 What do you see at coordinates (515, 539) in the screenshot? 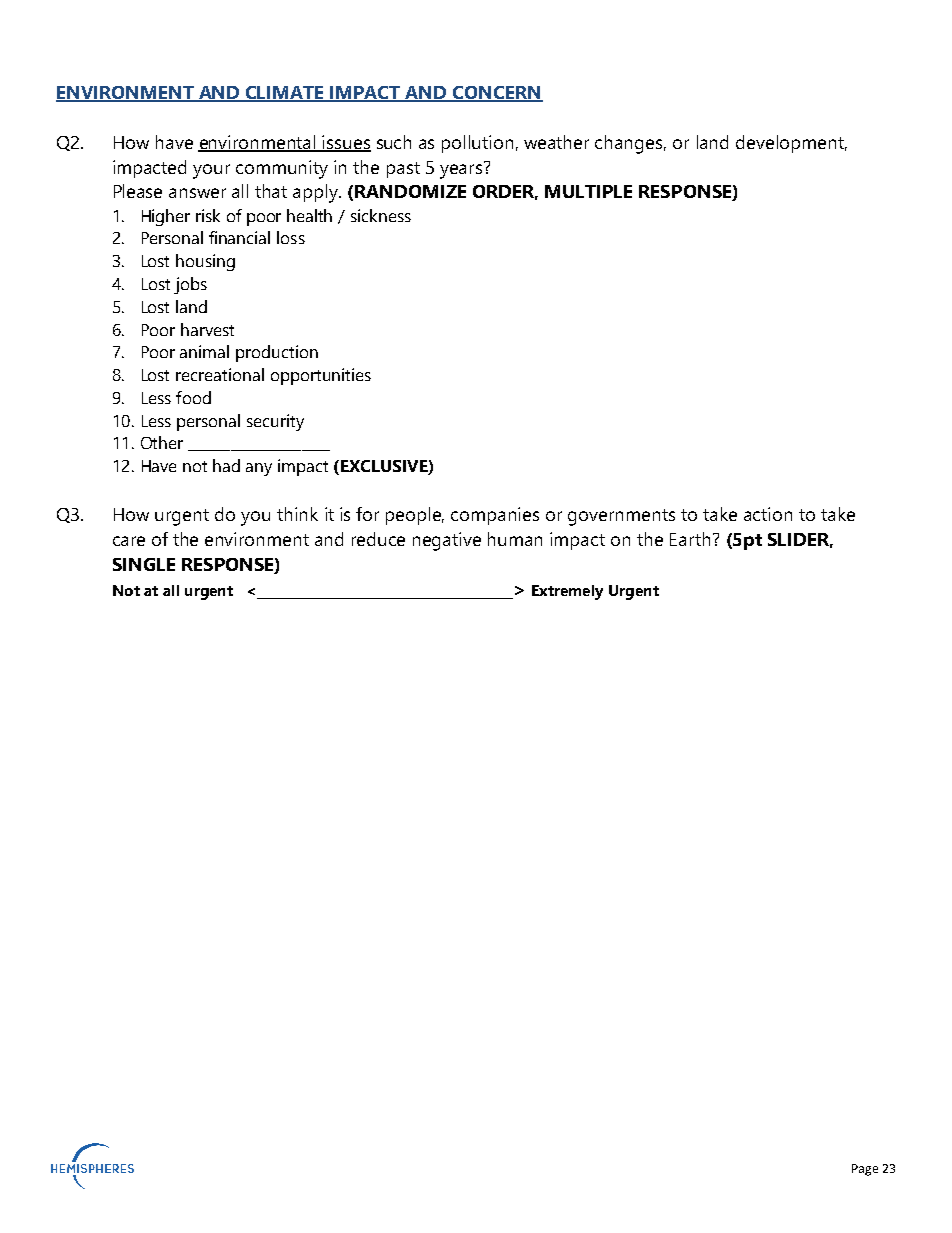
I see `human` at bounding box center [515, 539].
